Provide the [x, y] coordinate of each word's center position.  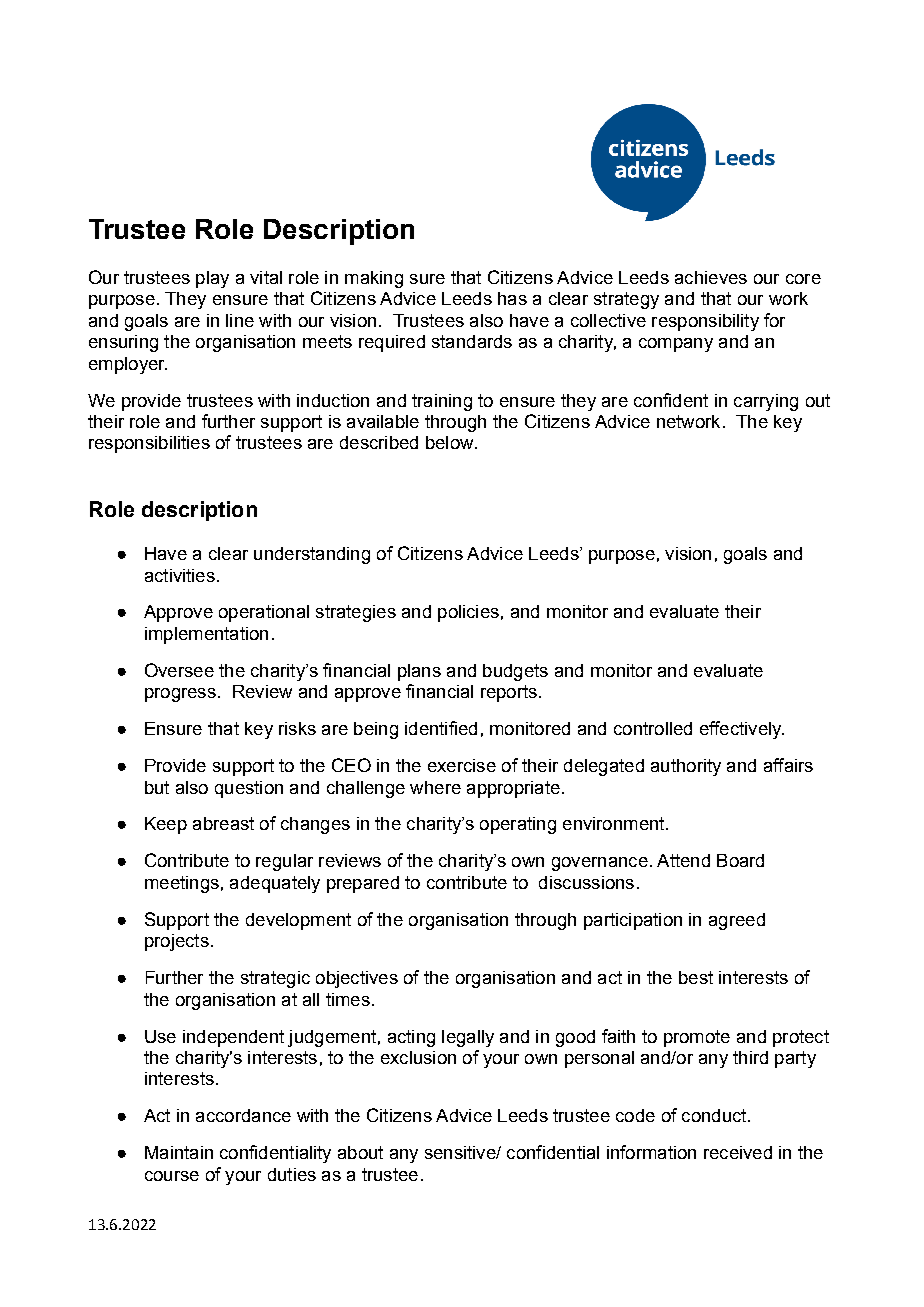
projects [177, 942]
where [435, 787]
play [212, 279]
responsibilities [149, 444]
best [696, 977]
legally [468, 1038]
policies [468, 613]
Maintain [179, 1152]
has [512, 298]
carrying [766, 402]
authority [686, 767]
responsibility [705, 322]
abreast [223, 823]
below [451, 442]
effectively [742, 730]
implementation [206, 635]
